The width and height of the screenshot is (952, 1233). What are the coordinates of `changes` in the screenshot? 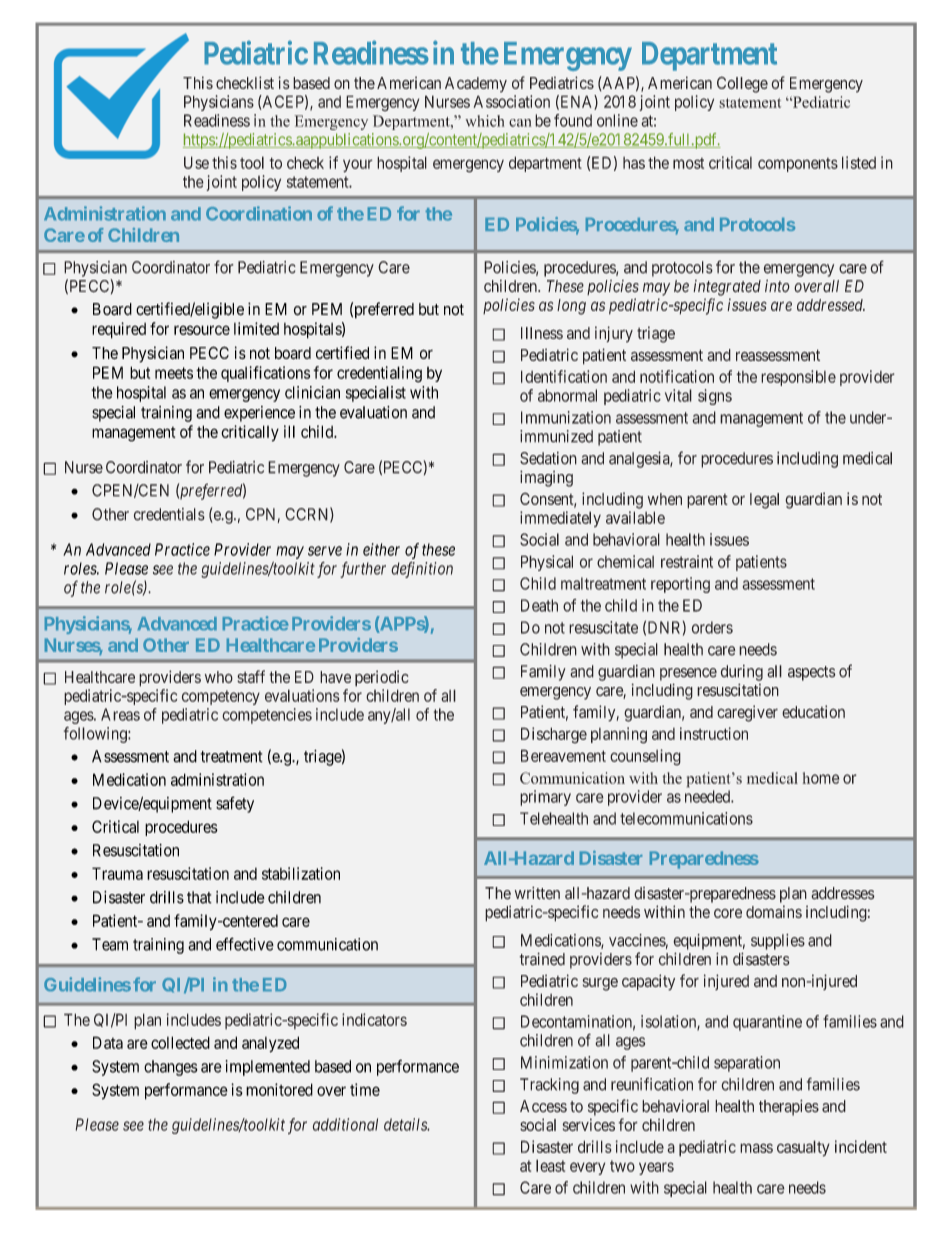 It's located at (171, 1068).
